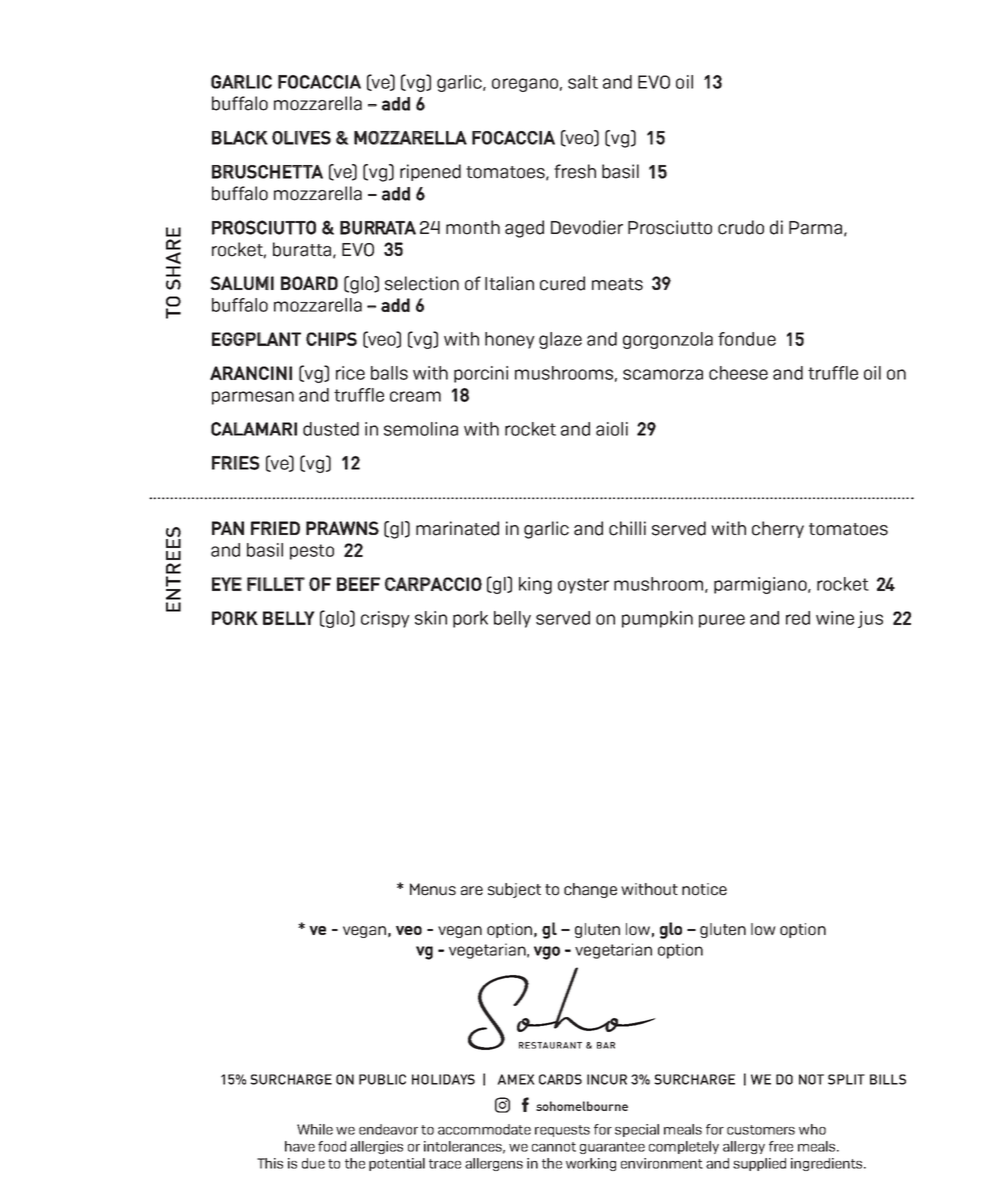  What do you see at coordinates (590, 890) in the page?
I see `change` at bounding box center [590, 890].
